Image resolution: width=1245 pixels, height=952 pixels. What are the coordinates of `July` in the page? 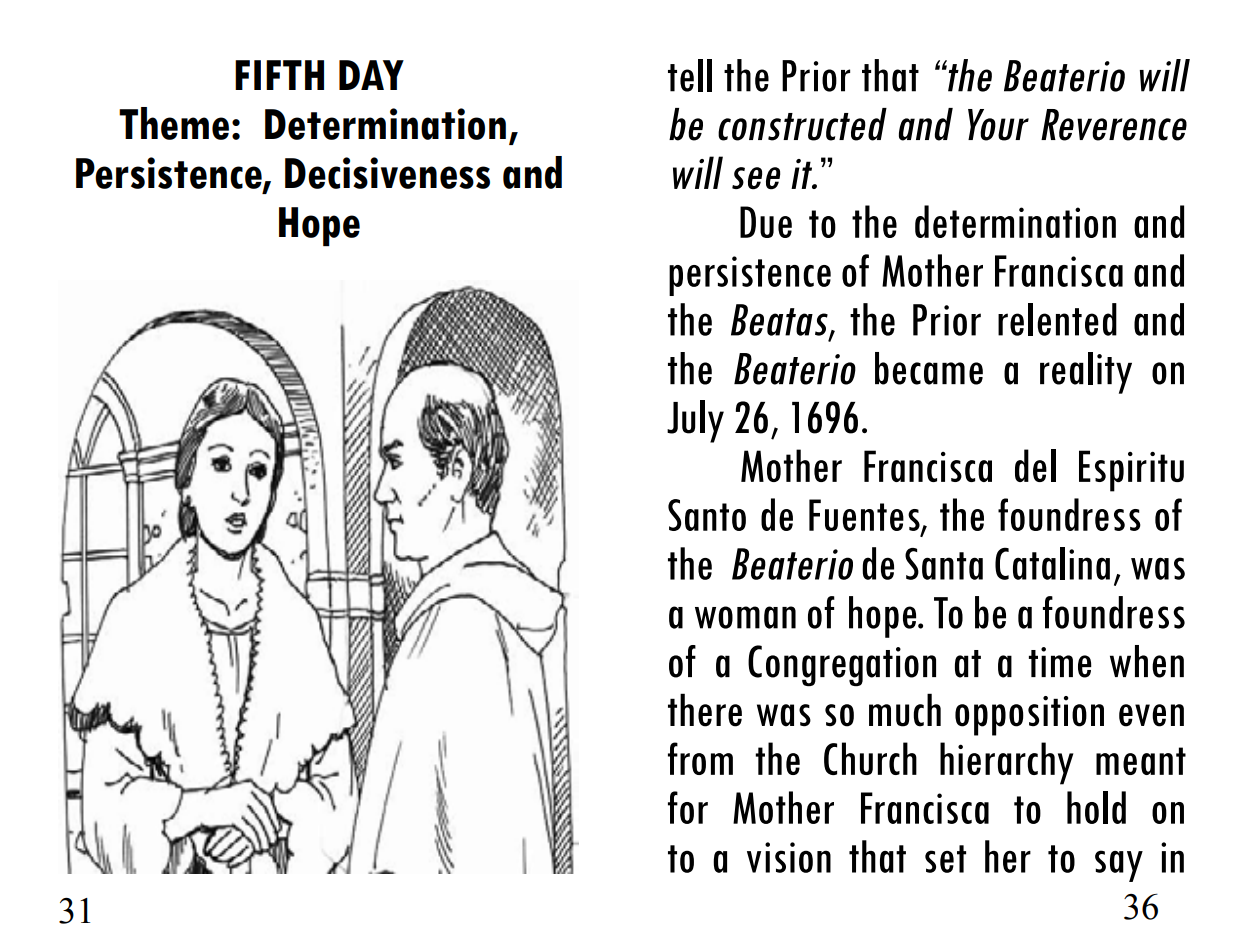 It's located at (695, 421).
